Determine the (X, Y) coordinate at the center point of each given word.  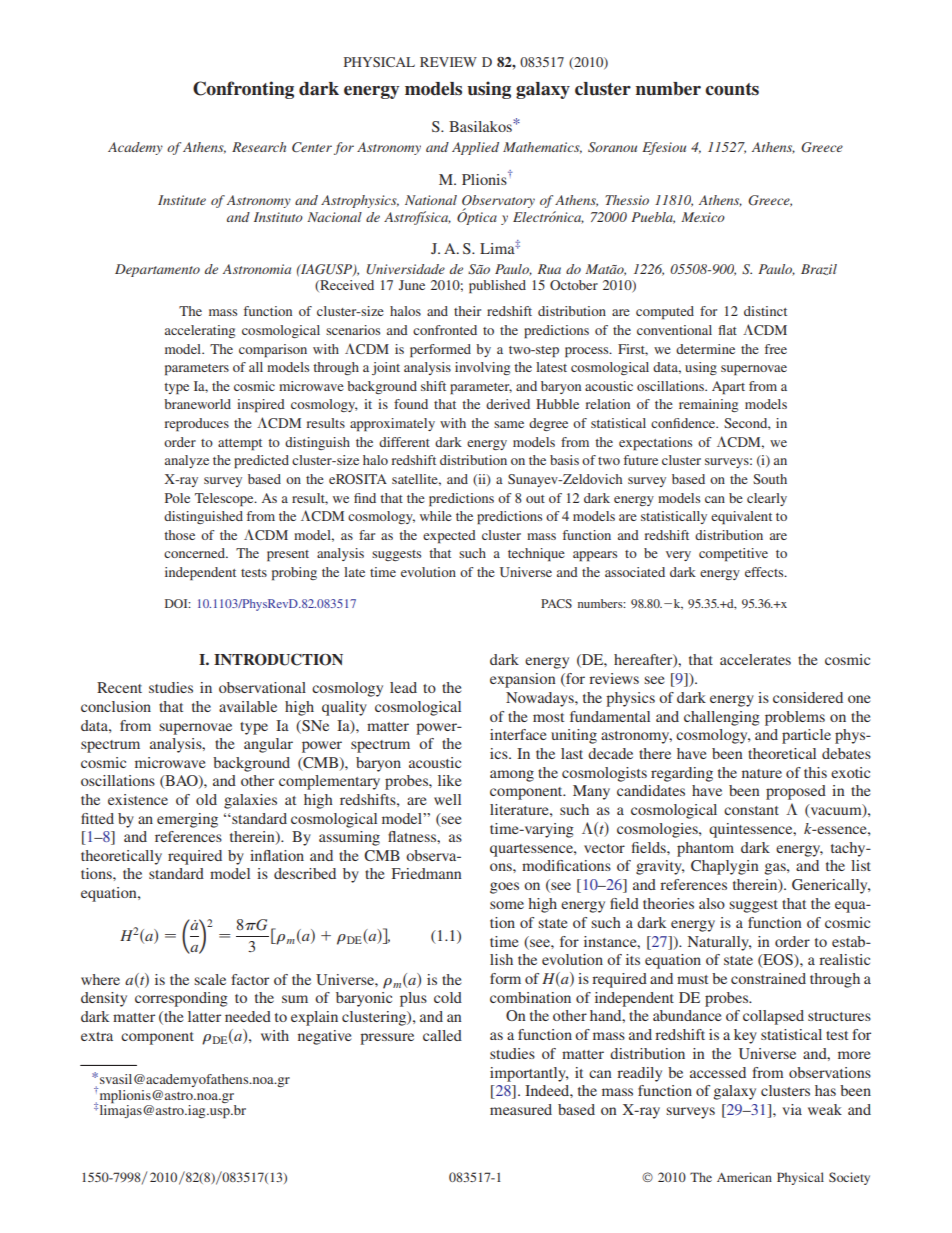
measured (521, 1109)
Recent (119, 687)
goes (504, 888)
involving (482, 368)
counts (732, 89)
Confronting (243, 90)
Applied (475, 148)
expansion (523, 680)
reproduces (197, 425)
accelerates (755, 659)
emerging (187, 820)
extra (97, 1036)
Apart (728, 388)
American (744, 1177)
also (712, 903)
